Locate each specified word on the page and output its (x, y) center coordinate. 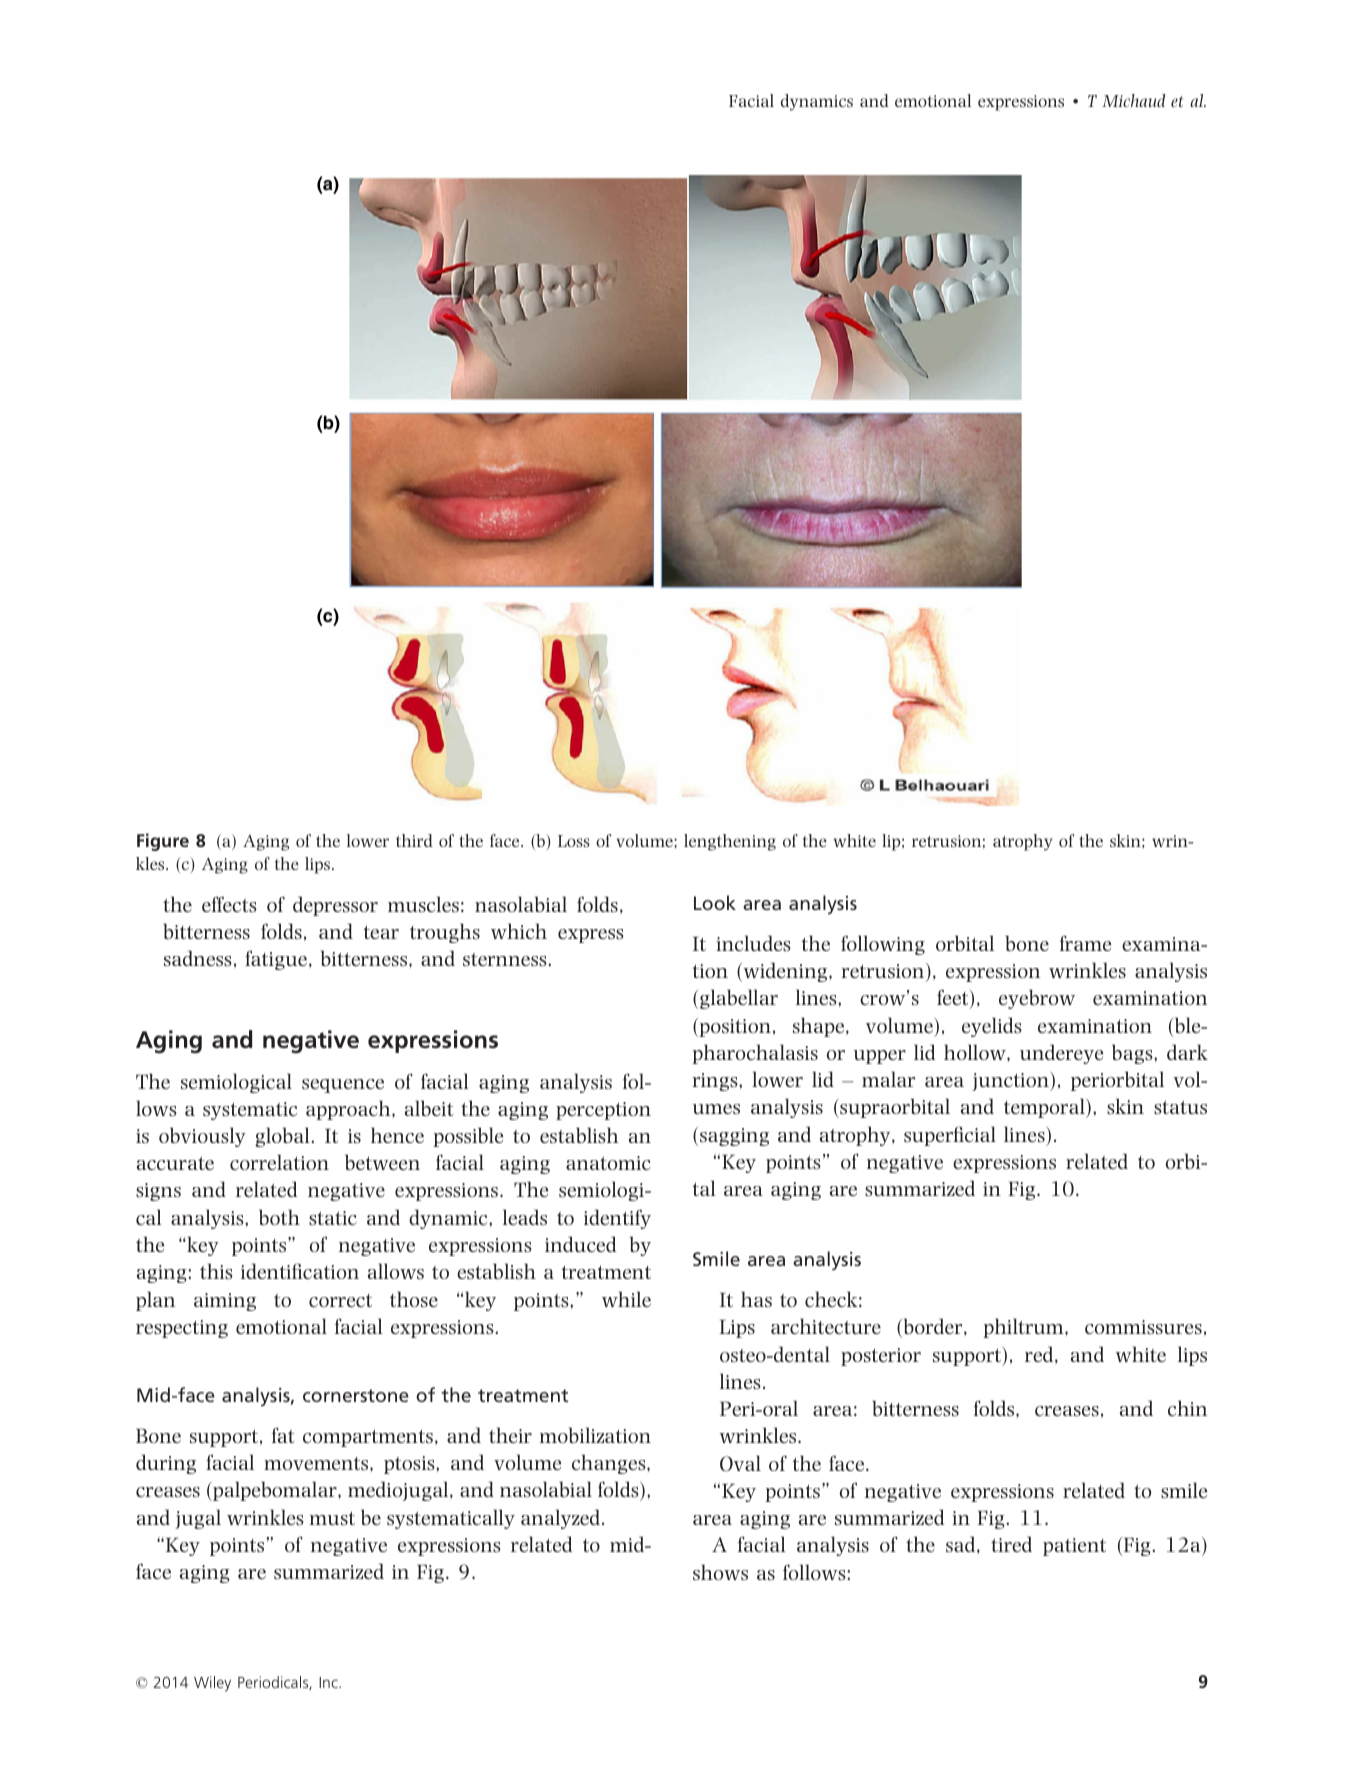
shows (720, 1572)
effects (229, 904)
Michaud (1134, 100)
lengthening (730, 842)
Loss (574, 841)
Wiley (212, 1684)
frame (1085, 943)
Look (715, 902)
